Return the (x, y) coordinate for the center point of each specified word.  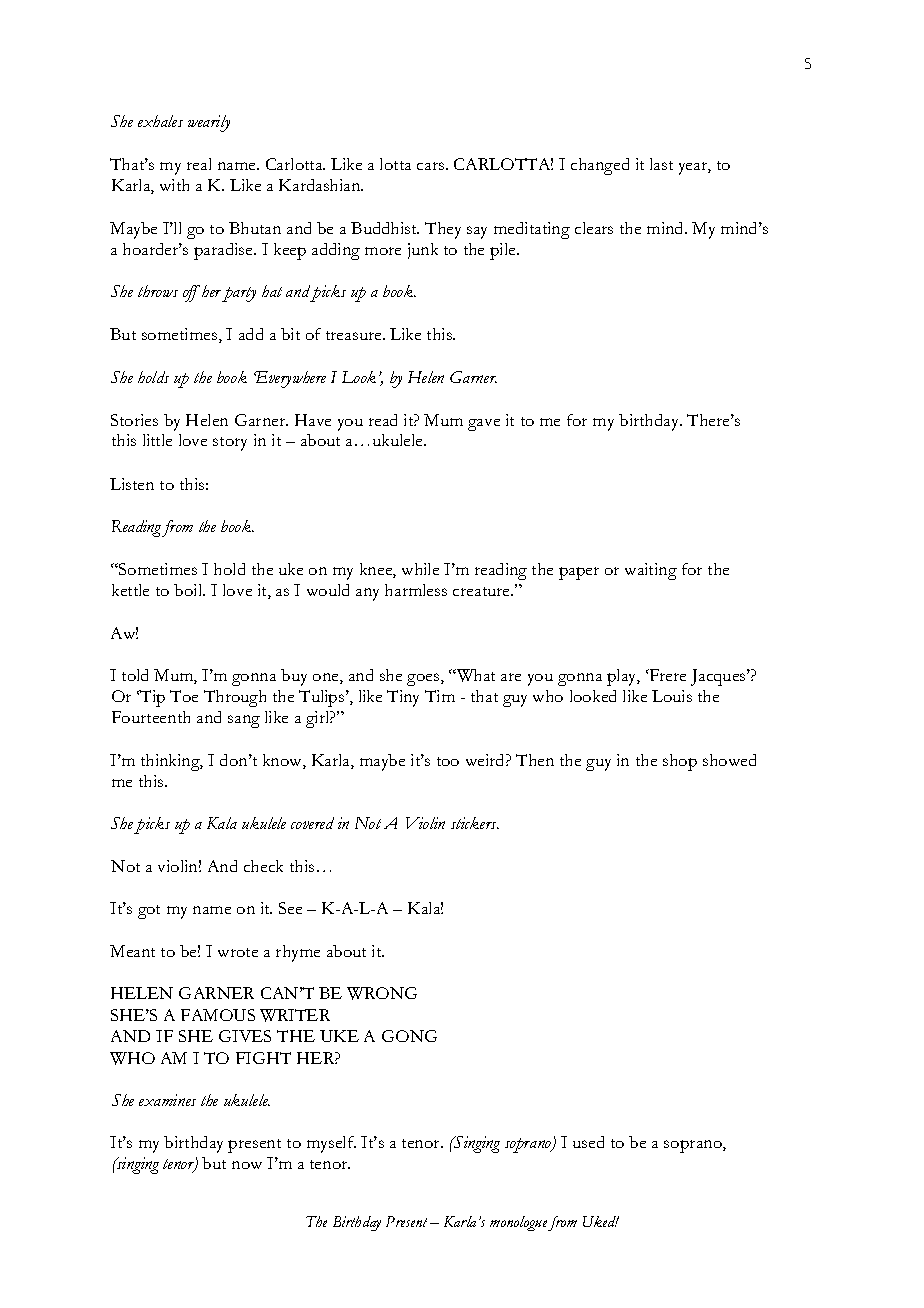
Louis (672, 696)
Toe (184, 696)
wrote (238, 952)
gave (484, 425)
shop (680, 762)
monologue (518, 1223)
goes (424, 679)
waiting (651, 571)
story (230, 444)
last (661, 164)
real (199, 164)
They (443, 230)
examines (167, 1100)
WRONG (382, 993)
